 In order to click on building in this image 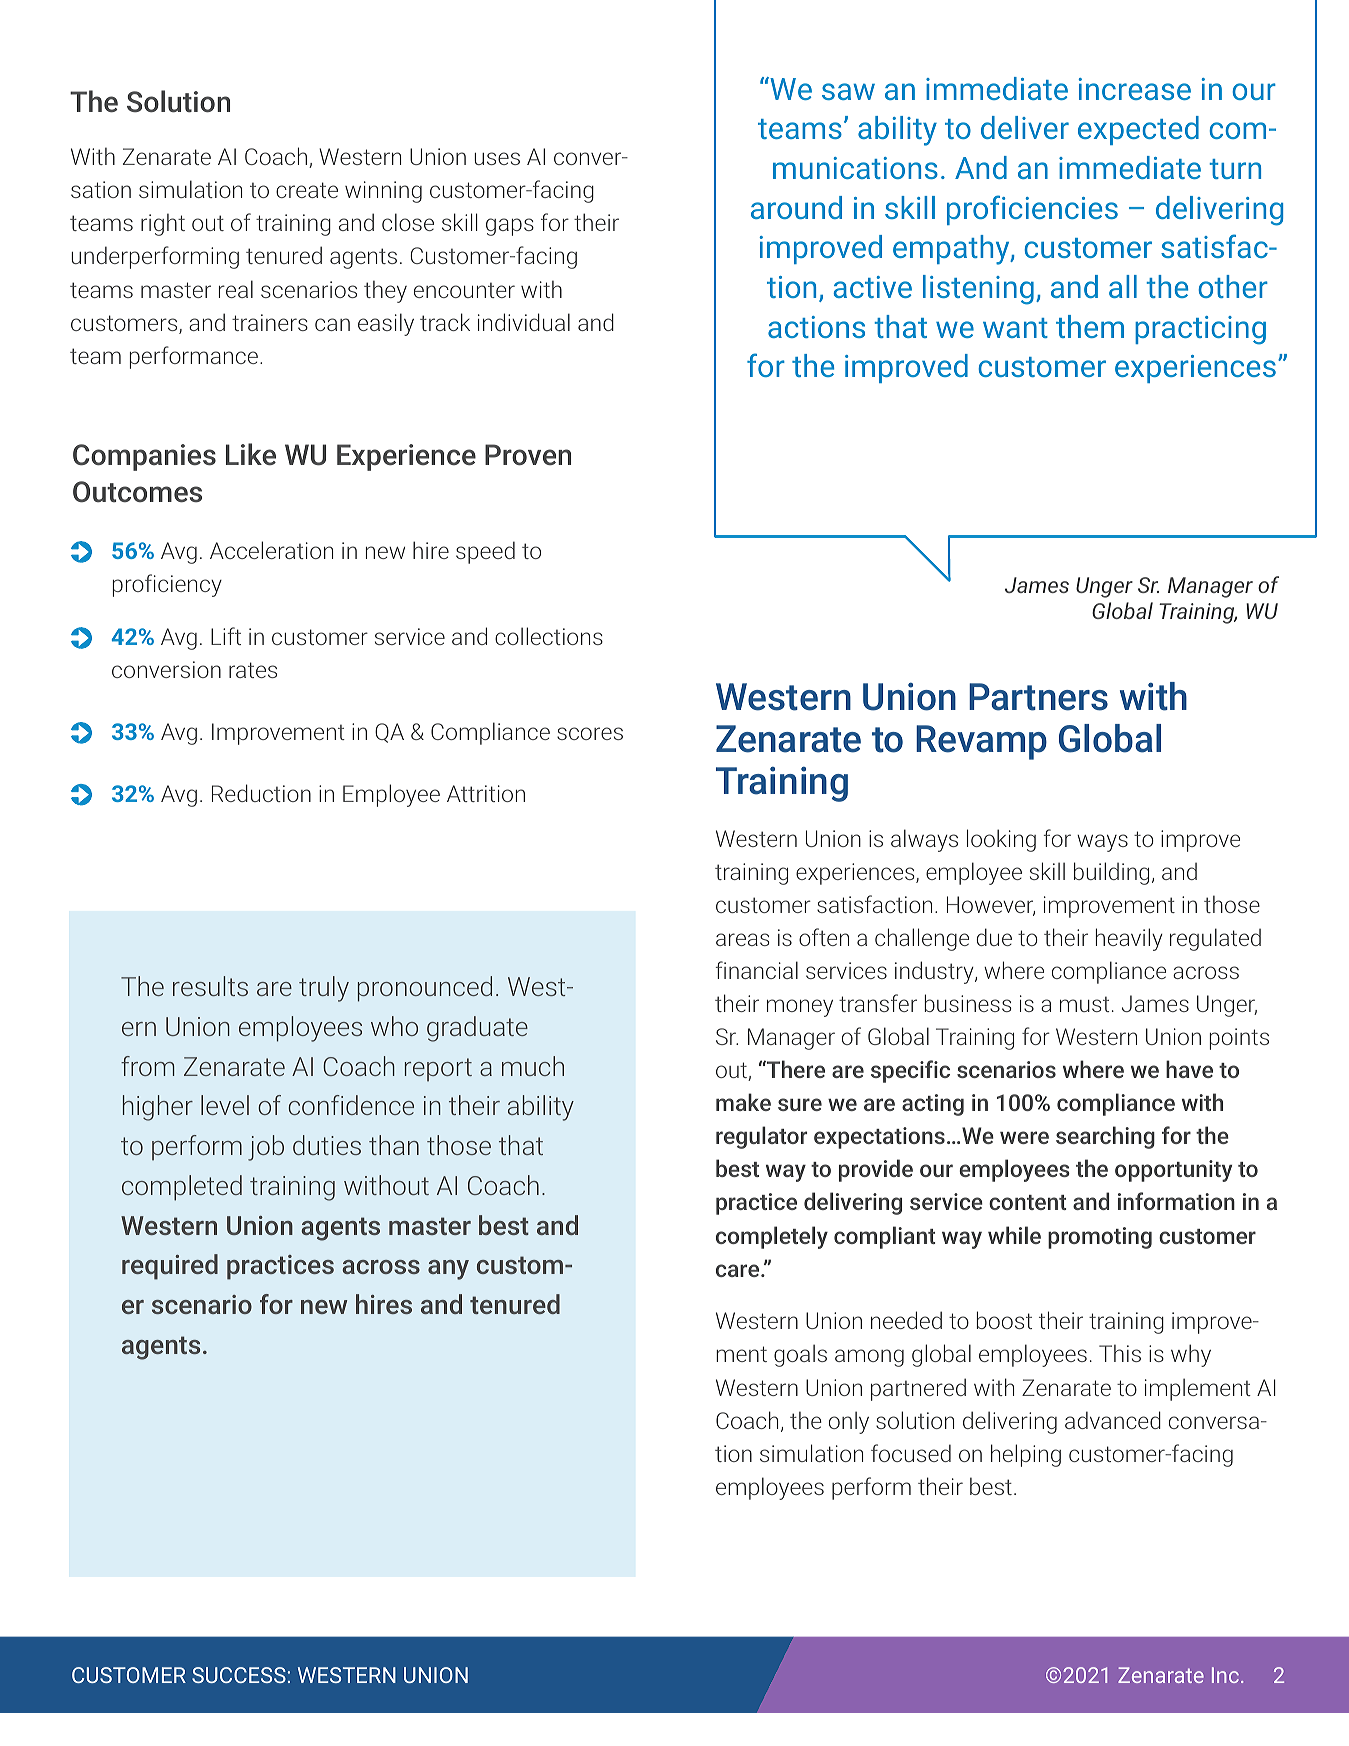, I will do `click(1111, 873)`.
